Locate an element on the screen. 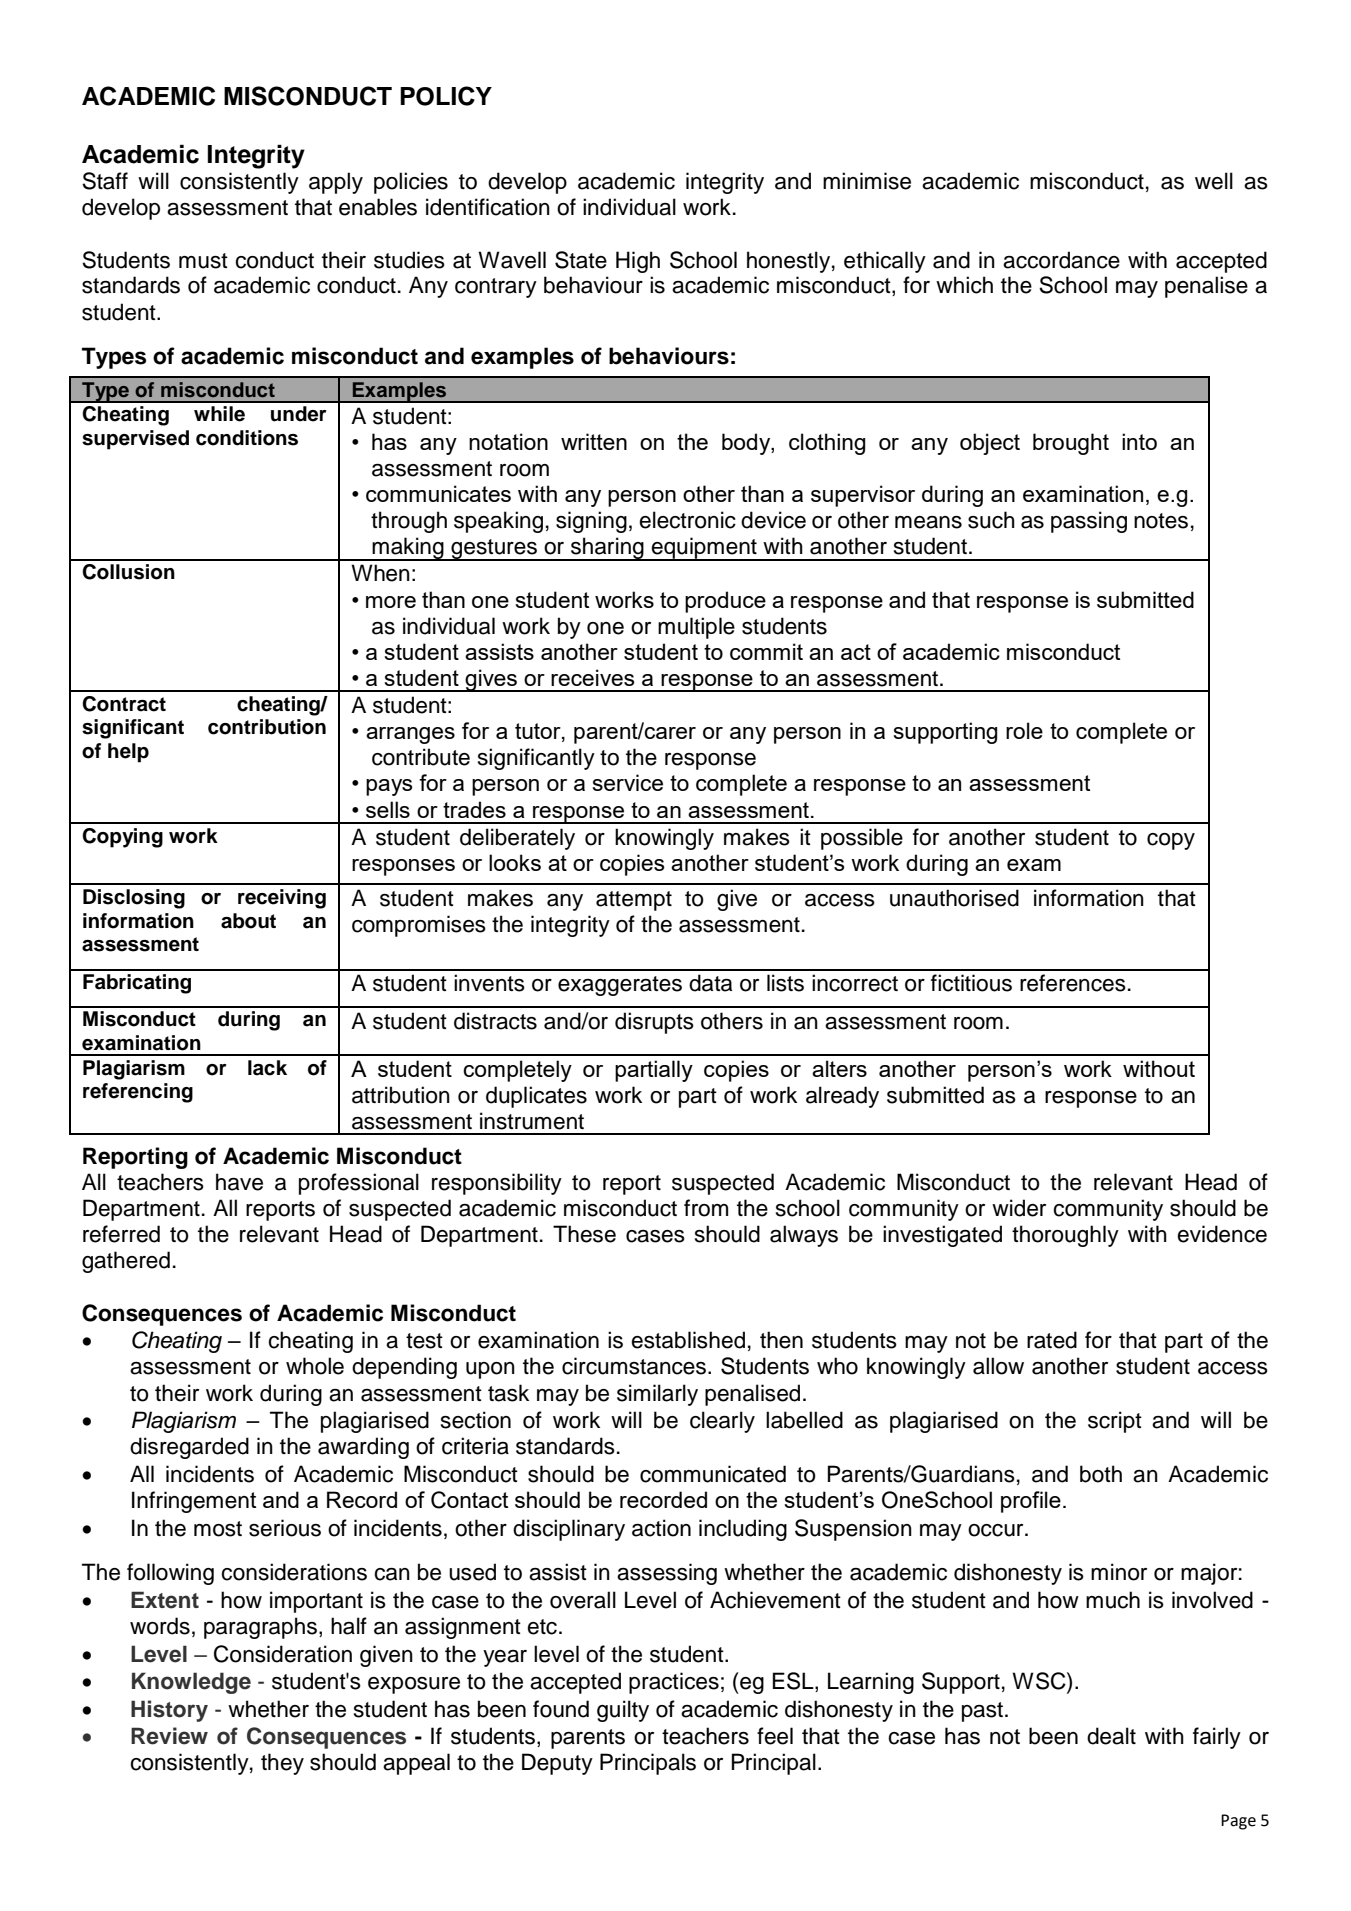 Image resolution: width=1351 pixels, height=1911 pixels. have is located at coordinates (239, 1182).
